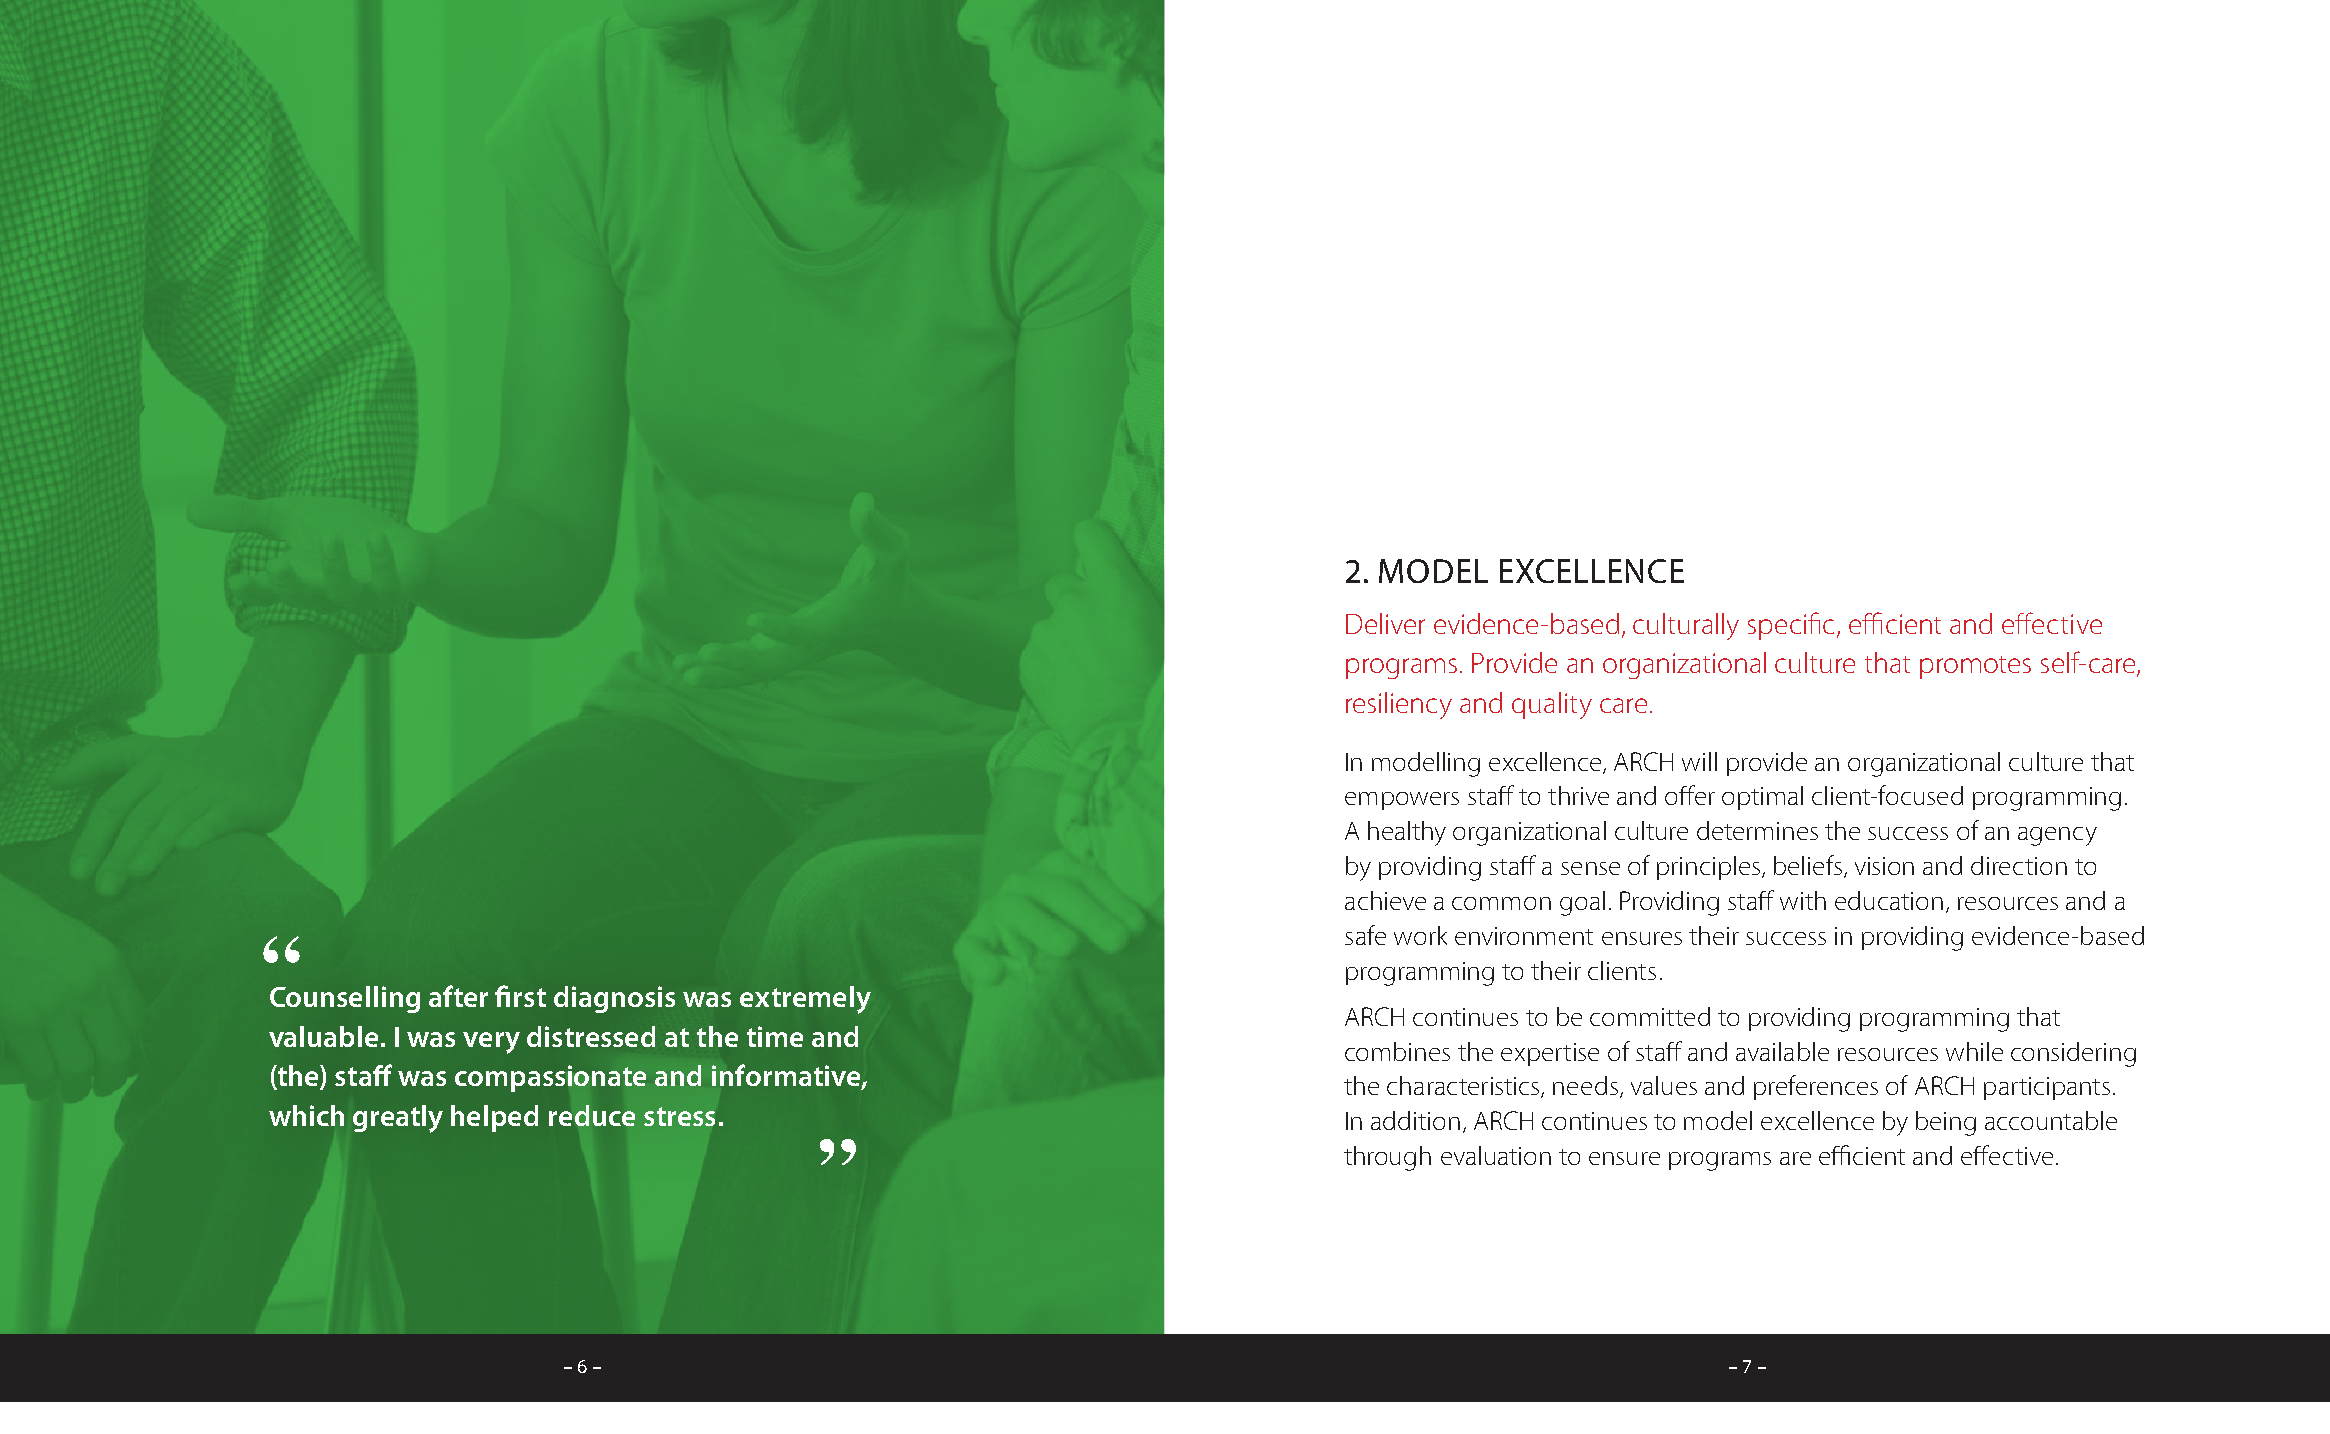 Image resolution: width=2330 pixels, height=1434 pixels. What do you see at coordinates (520, 996) in the page?
I see `first` at bounding box center [520, 996].
